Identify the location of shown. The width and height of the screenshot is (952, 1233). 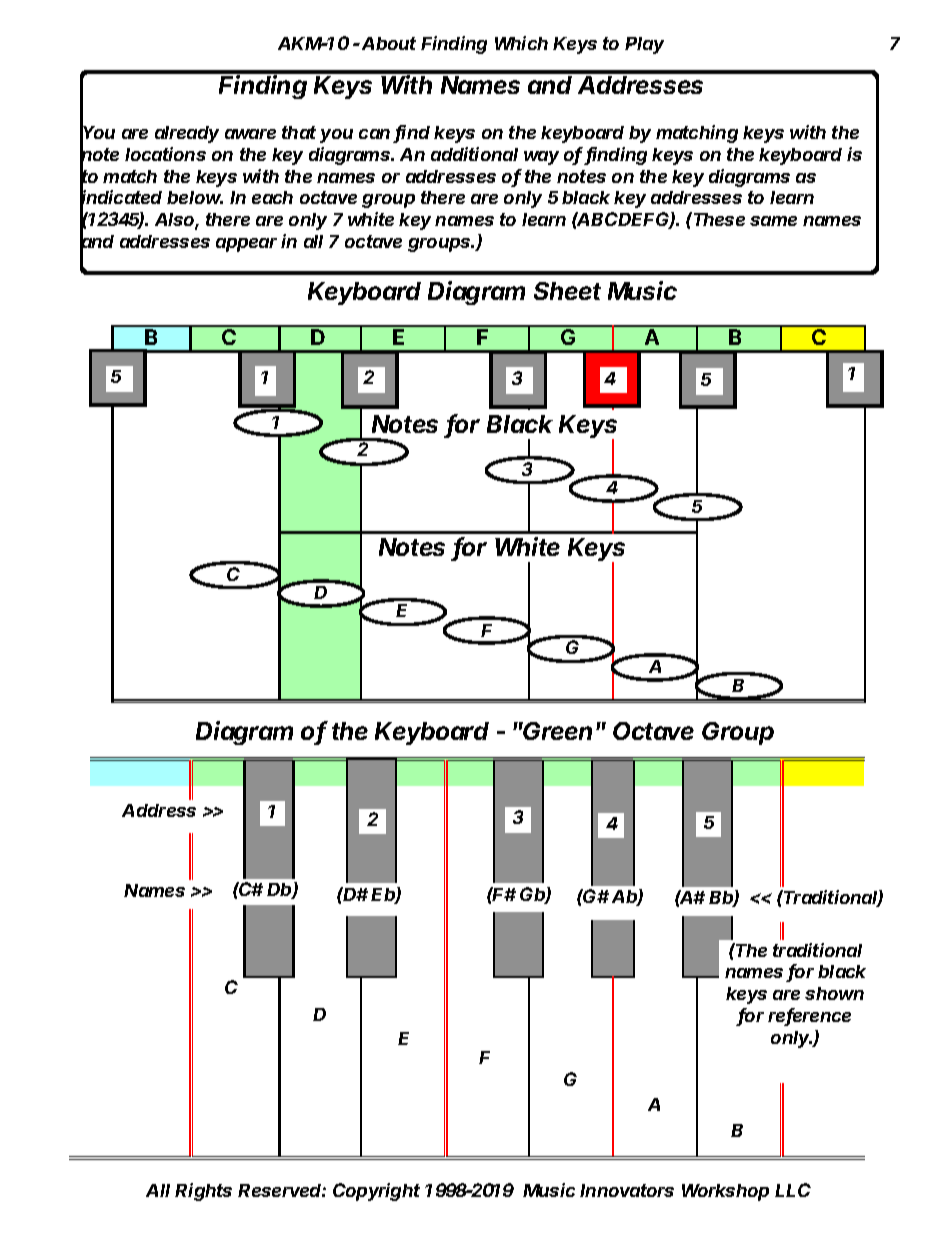
(834, 993).
